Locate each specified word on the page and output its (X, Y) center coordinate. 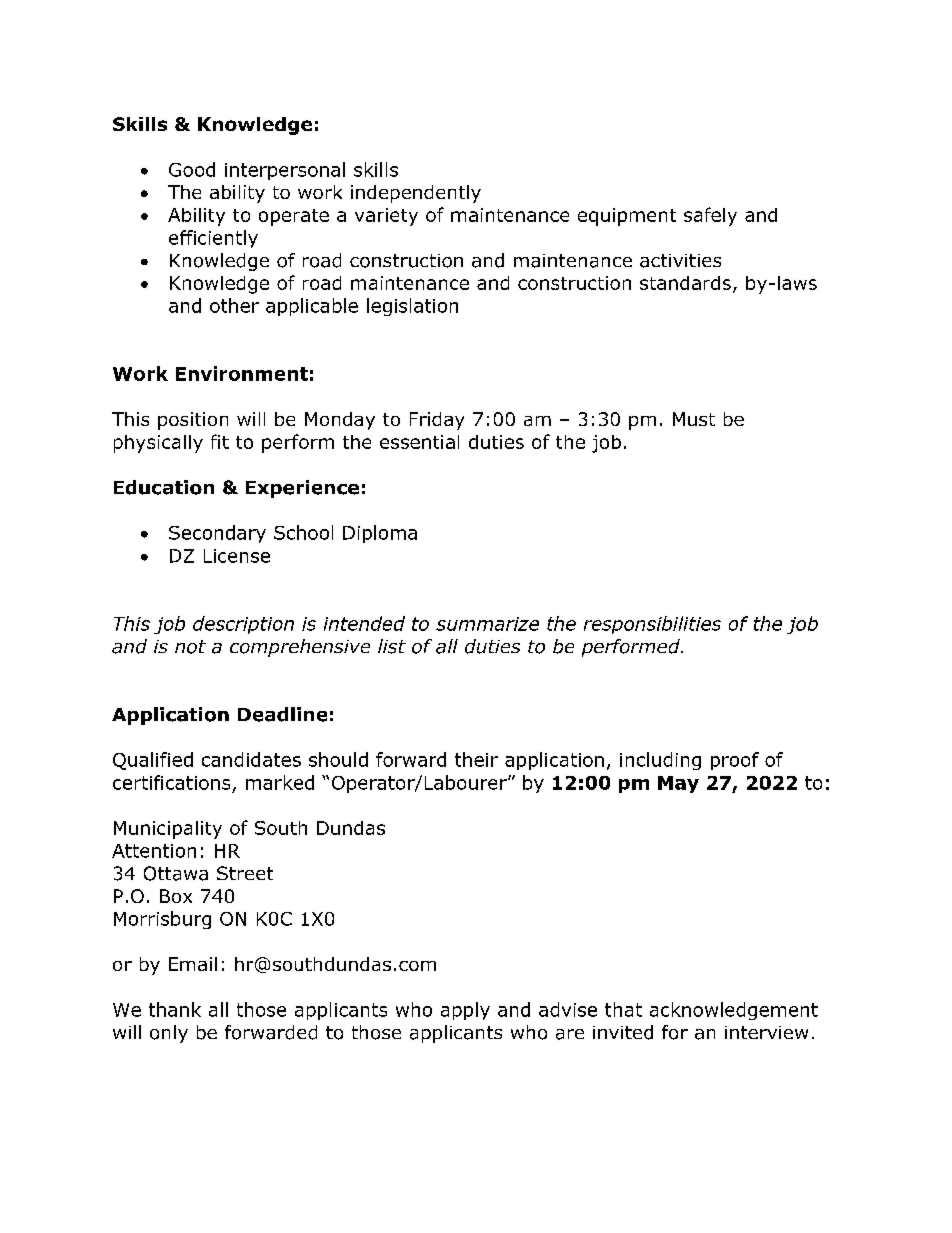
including (660, 761)
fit (220, 441)
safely (710, 216)
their (476, 759)
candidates (251, 759)
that (623, 1009)
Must (694, 419)
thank (175, 1009)
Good (192, 169)
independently (416, 194)
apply (465, 1011)
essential (419, 442)
